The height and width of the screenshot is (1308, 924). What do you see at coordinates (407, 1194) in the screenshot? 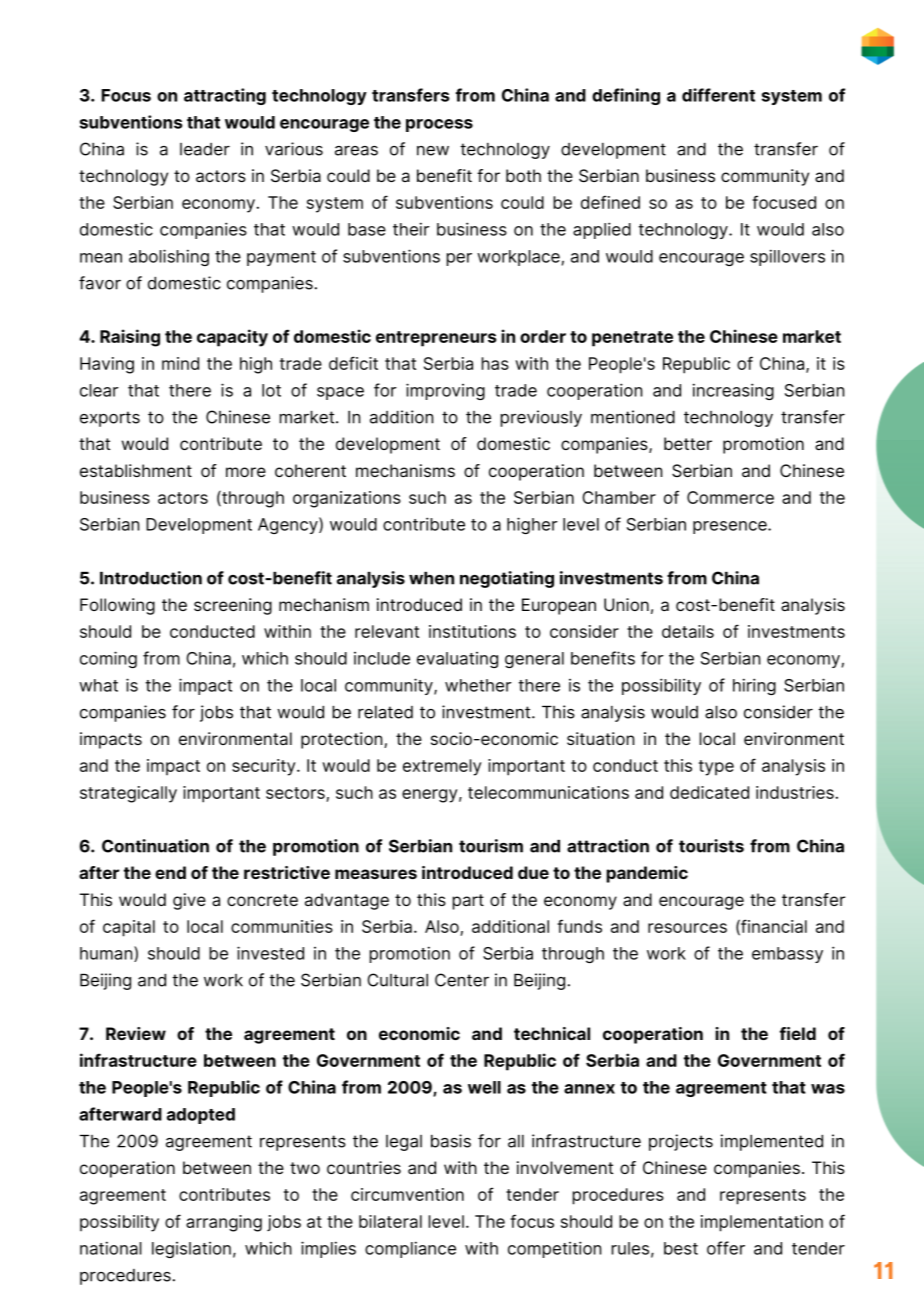
I see `circumvention` at bounding box center [407, 1194].
